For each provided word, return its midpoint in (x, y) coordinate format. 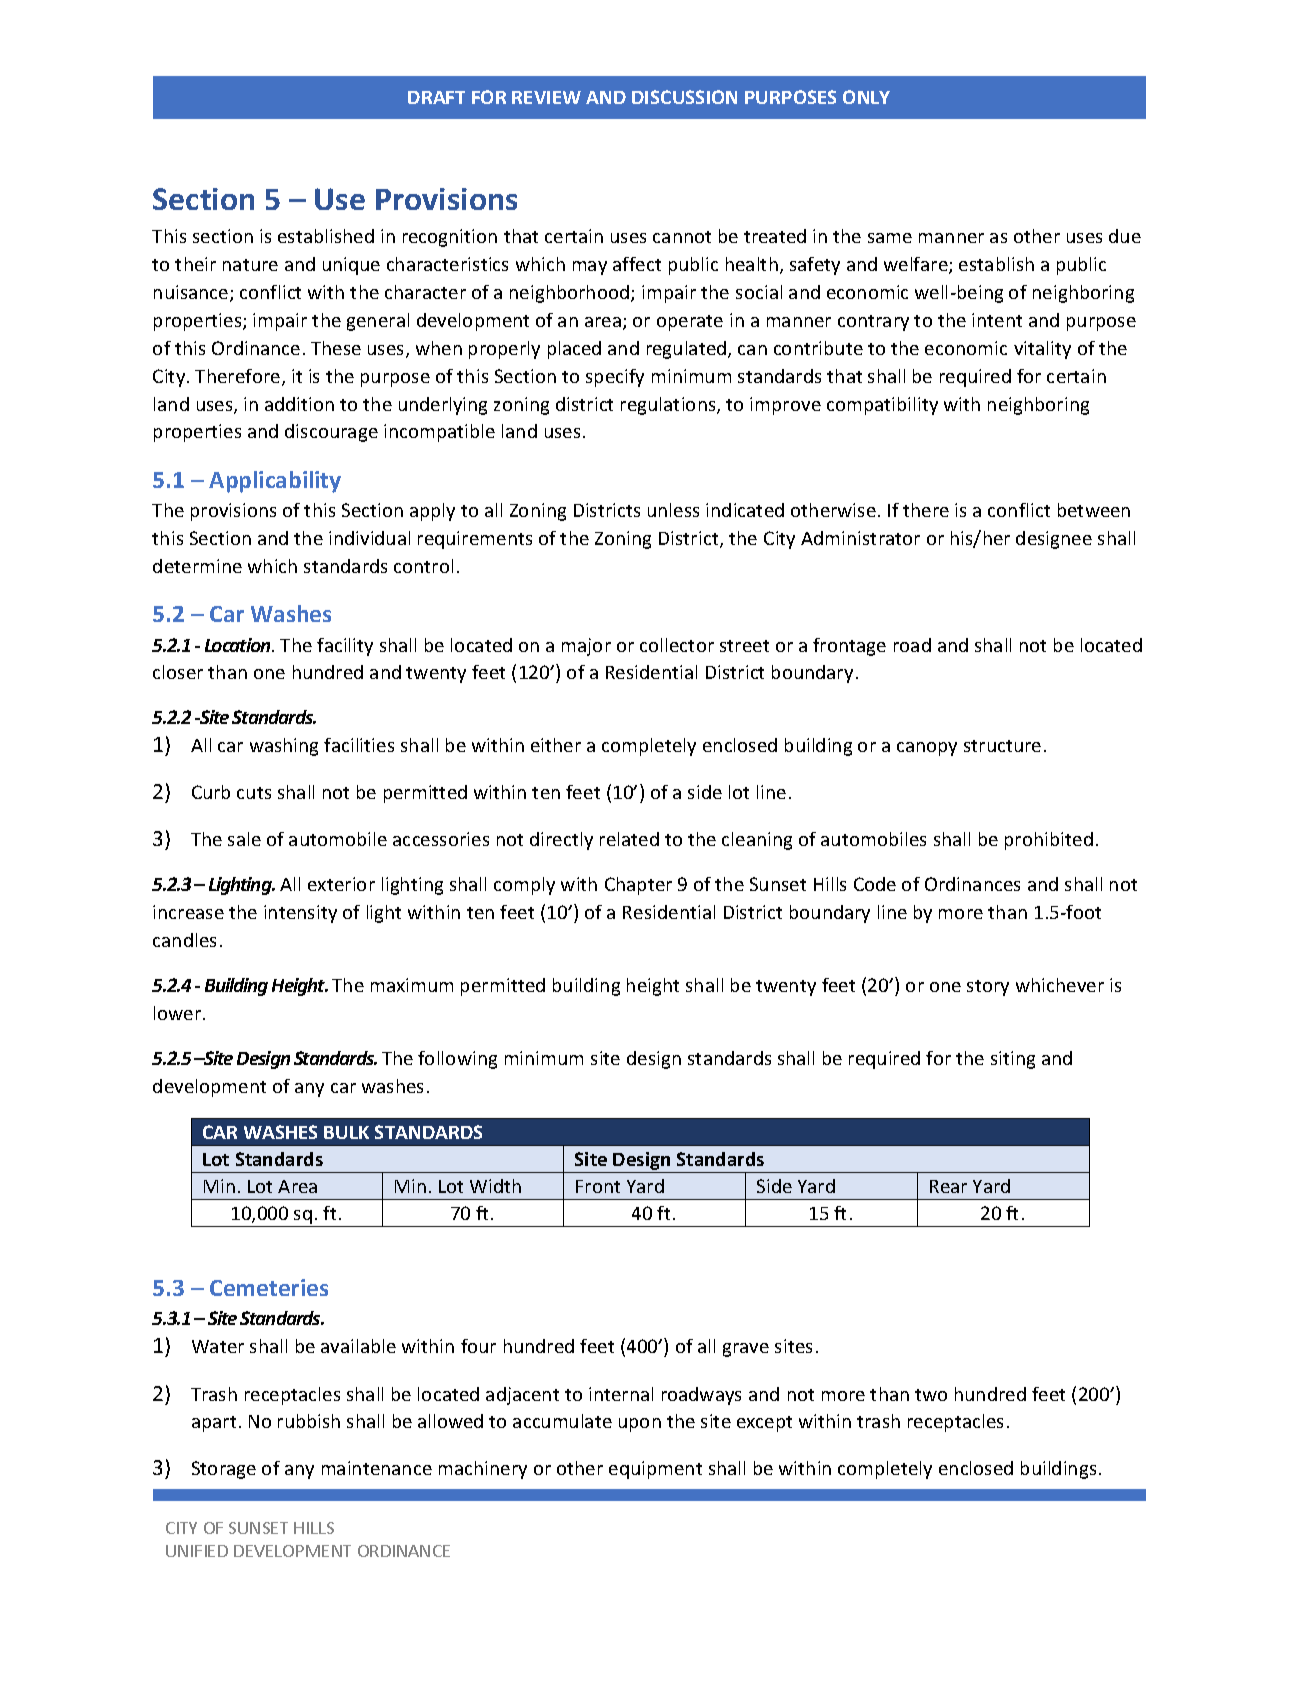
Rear (948, 1186)
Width (495, 1186)
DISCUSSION (684, 97)
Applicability (275, 482)
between (1094, 510)
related (629, 839)
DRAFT (436, 97)
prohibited (1049, 841)
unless (673, 510)
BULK (346, 1132)
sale (244, 839)
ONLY (866, 97)
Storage (224, 1470)
